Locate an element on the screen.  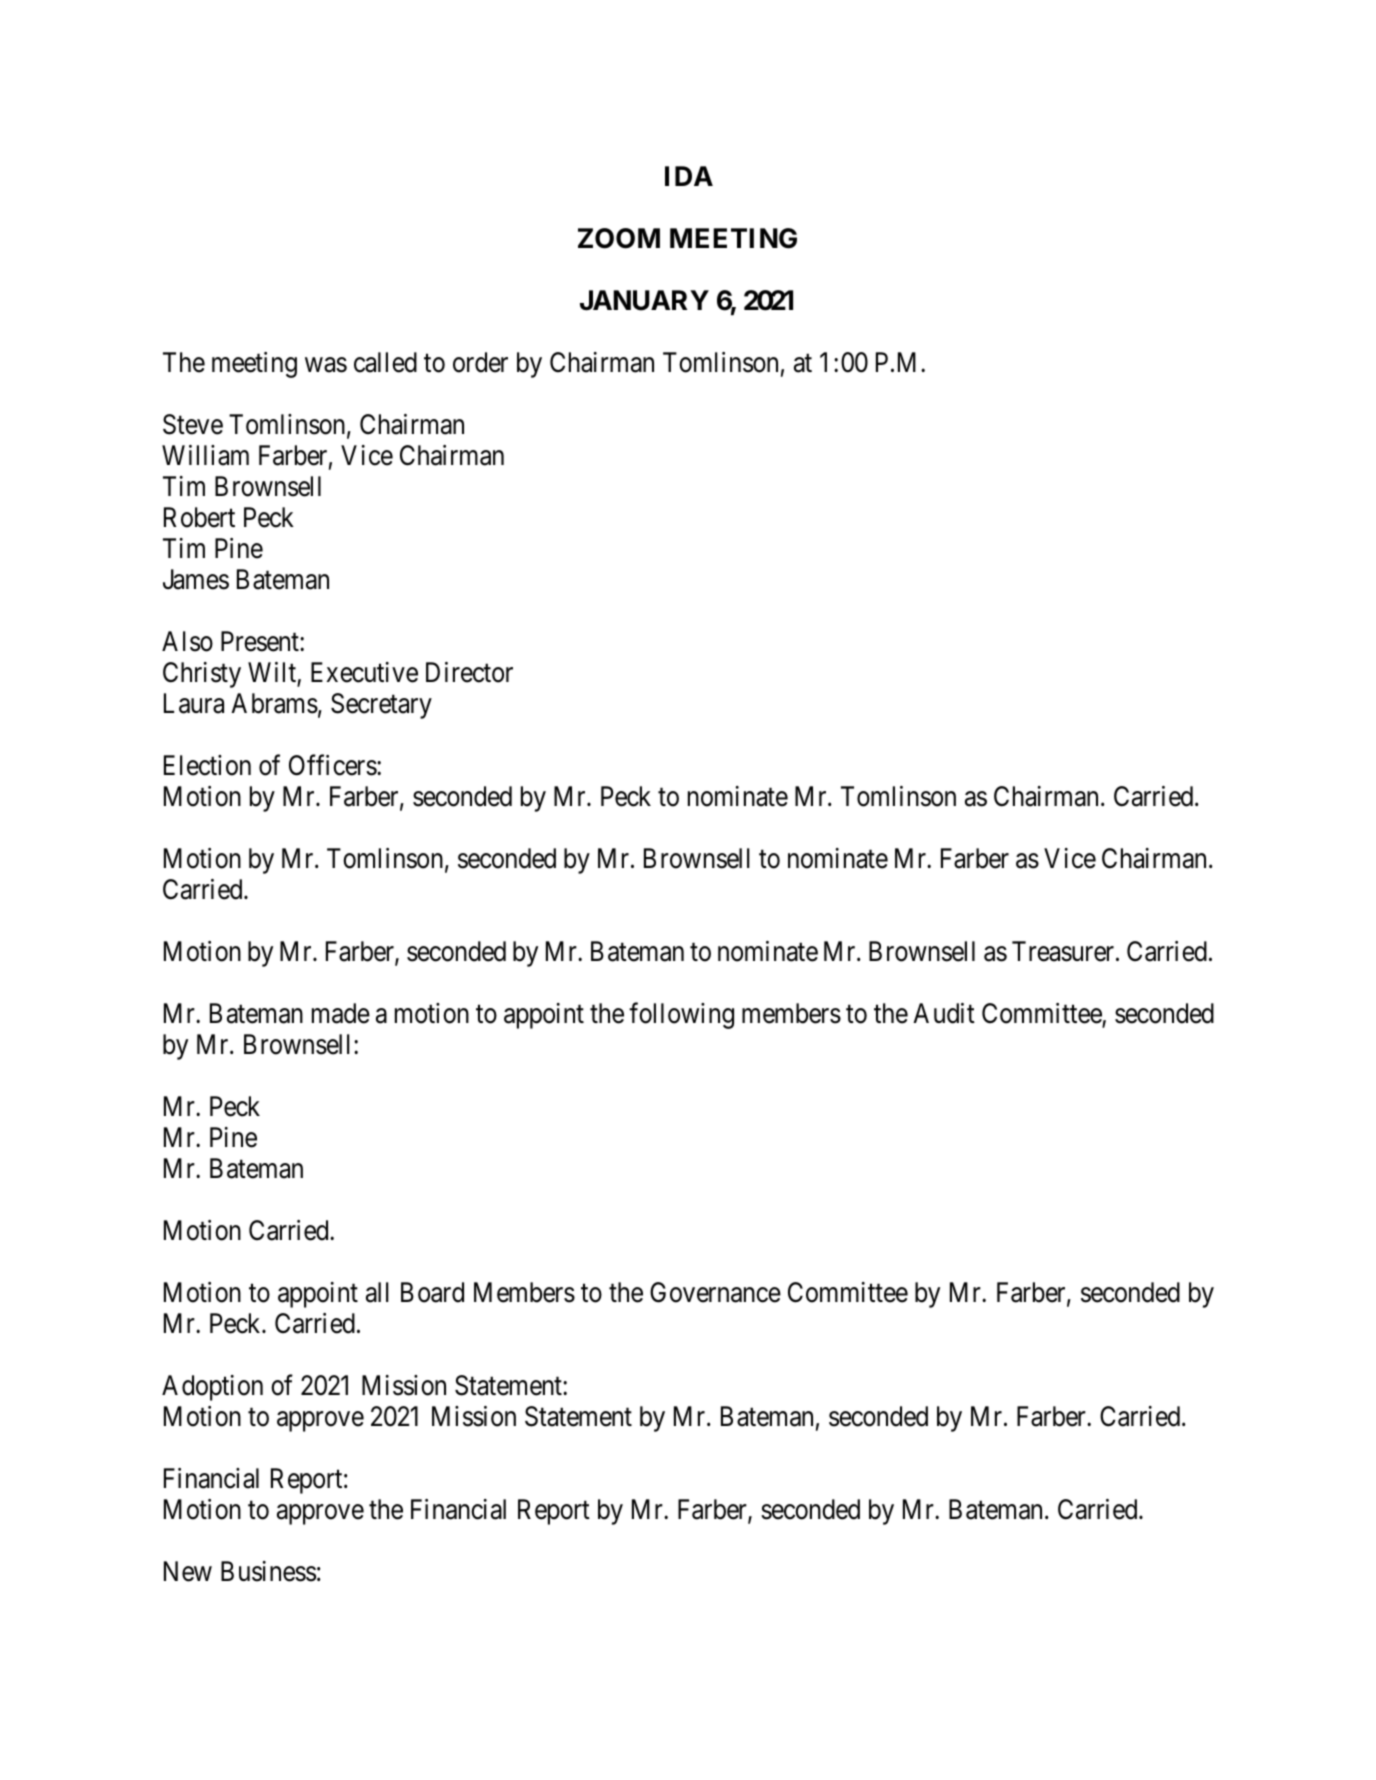
IDA is located at coordinates (689, 176).
